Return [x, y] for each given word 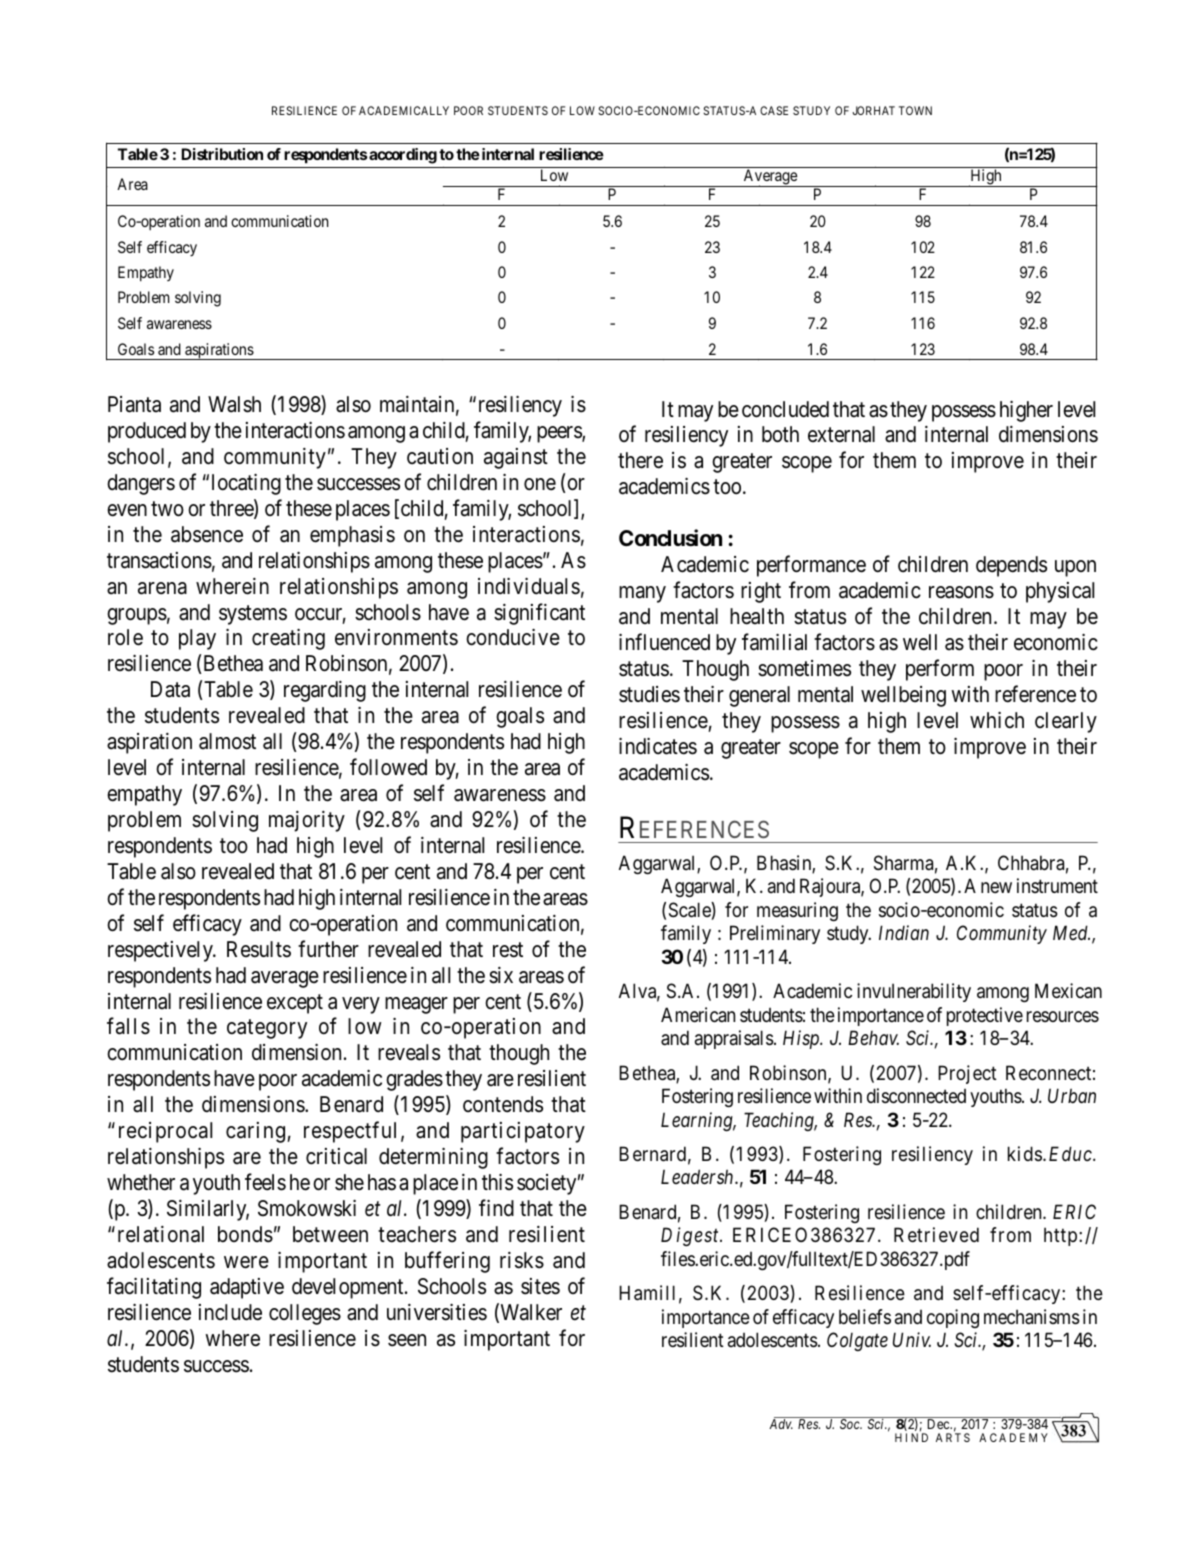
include [230, 1312]
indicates [658, 746]
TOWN [915, 110]
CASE [774, 110]
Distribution [222, 154]
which [997, 720]
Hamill [647, 1293]
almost [227, 741]
